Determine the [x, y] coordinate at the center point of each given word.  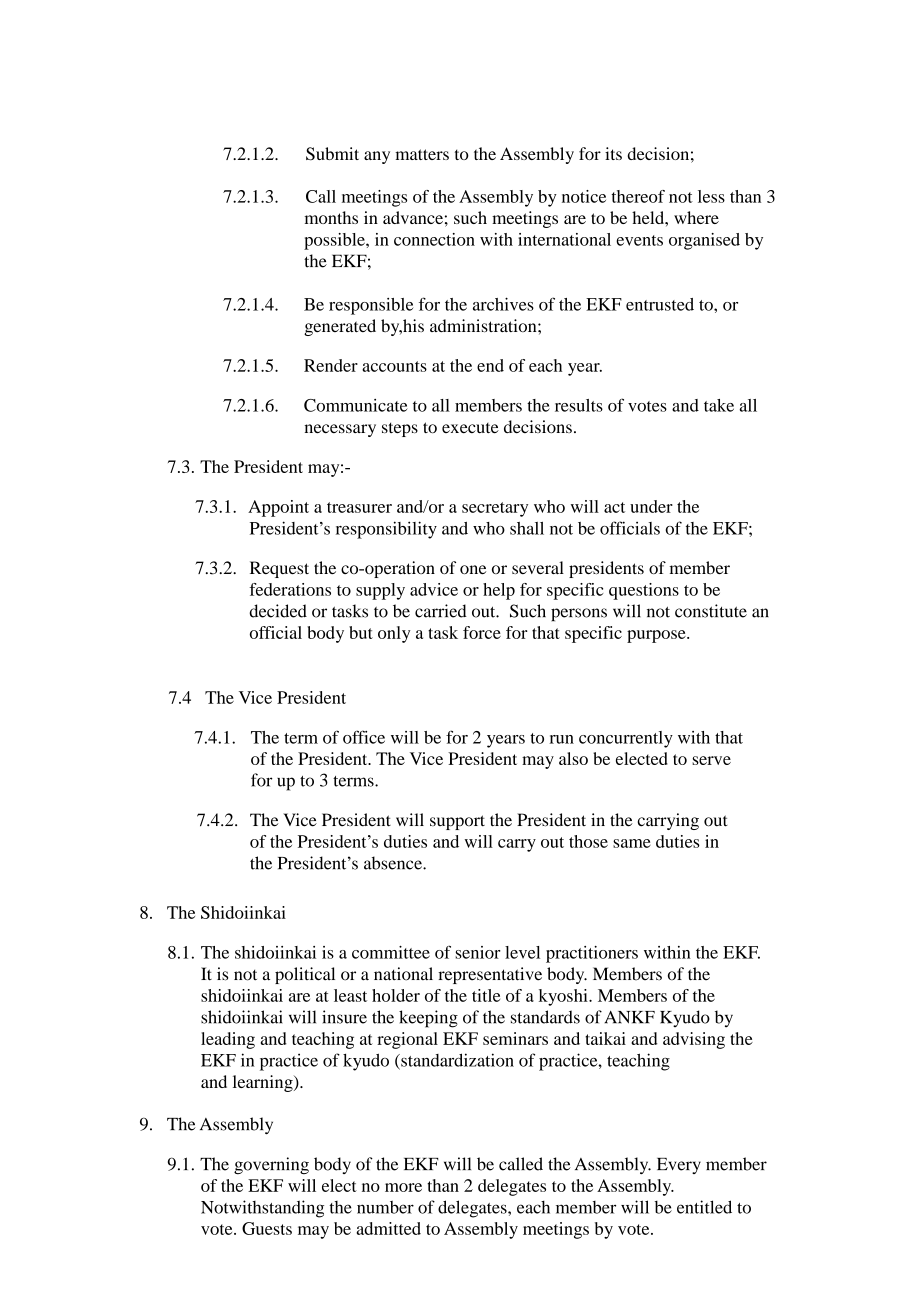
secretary [495, 509]
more [403, 1187]
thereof [638, 196]
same [632, 843]
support [457, 822]
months [331, 217]
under [651, 506]
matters [422, 154]
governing [271, 1165]
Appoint [278, 508]
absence [394, 863]
